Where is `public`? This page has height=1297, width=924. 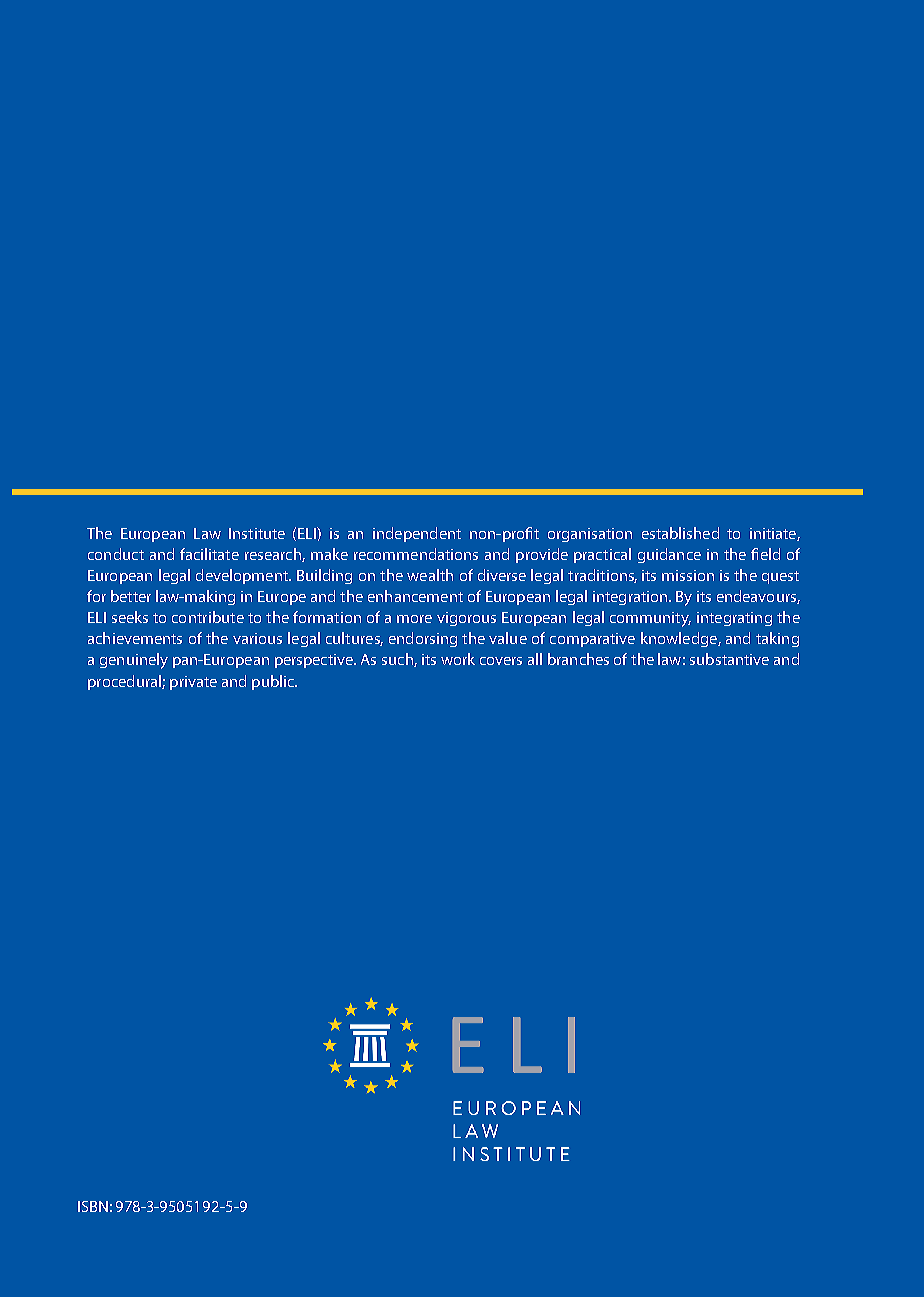 public is located at coordinates (274, 682).
